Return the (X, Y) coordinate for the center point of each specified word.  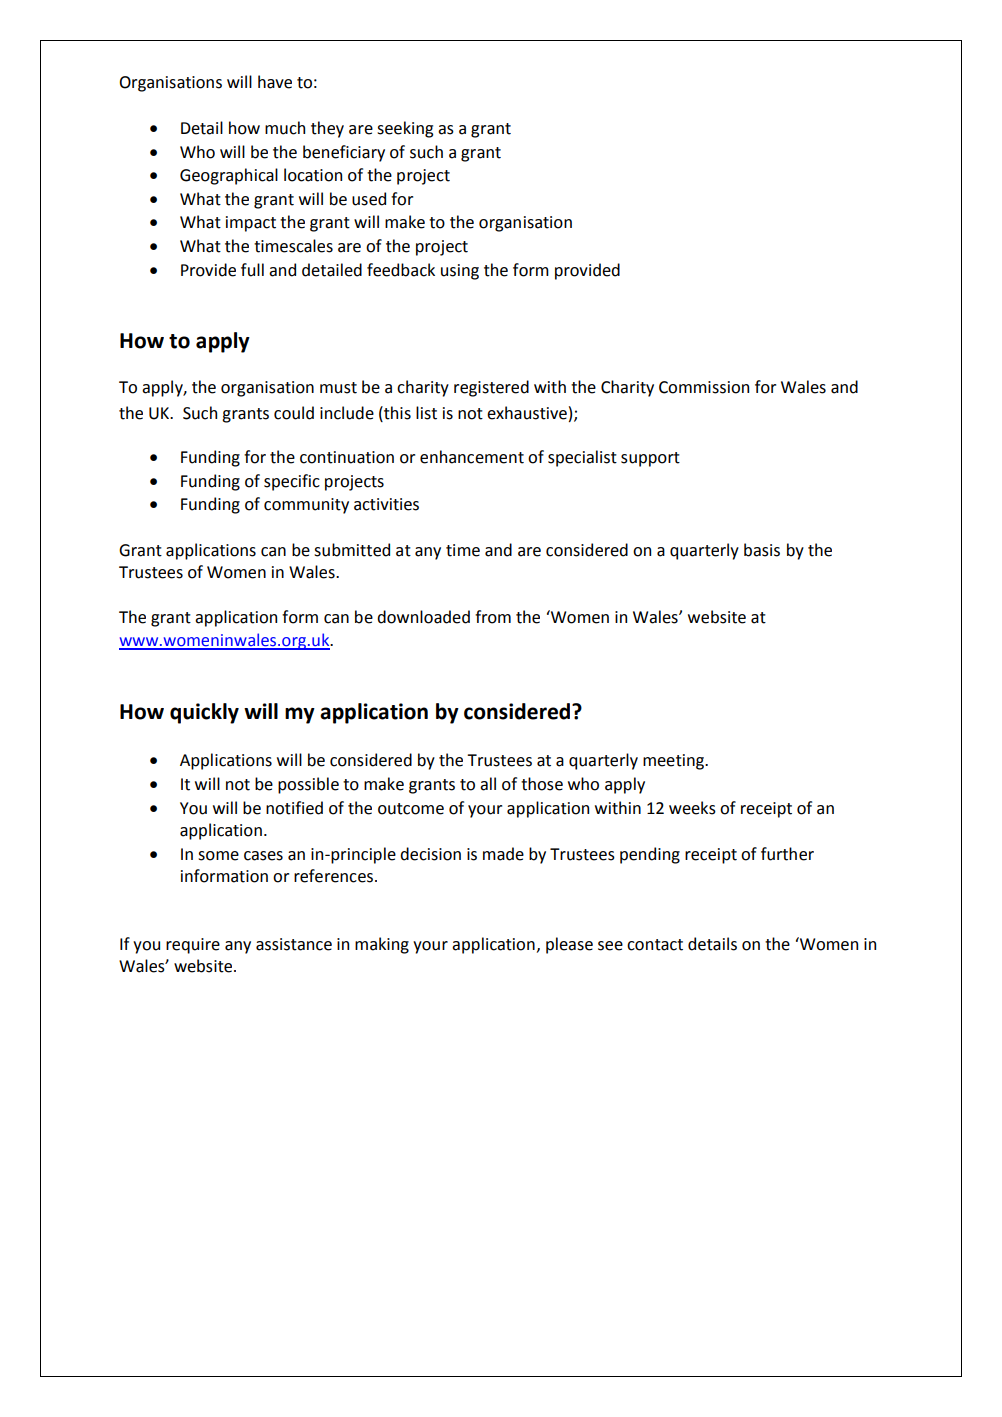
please (569, 945)
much (285, 128)
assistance (294, 944)
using (460, 272)
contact (655, 945)
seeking (405, 129)
